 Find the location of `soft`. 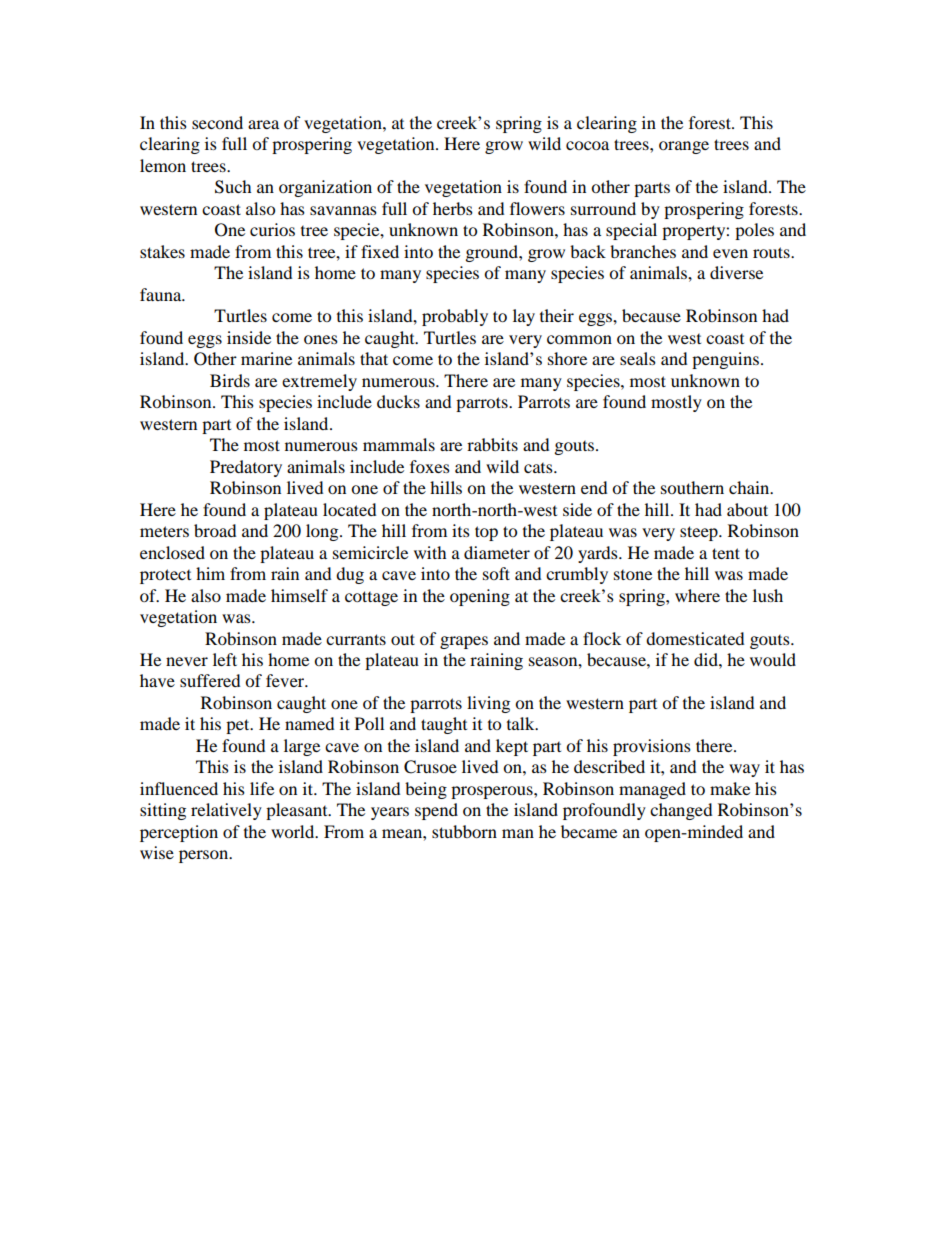

soft is located at coordinates (496, 573).
